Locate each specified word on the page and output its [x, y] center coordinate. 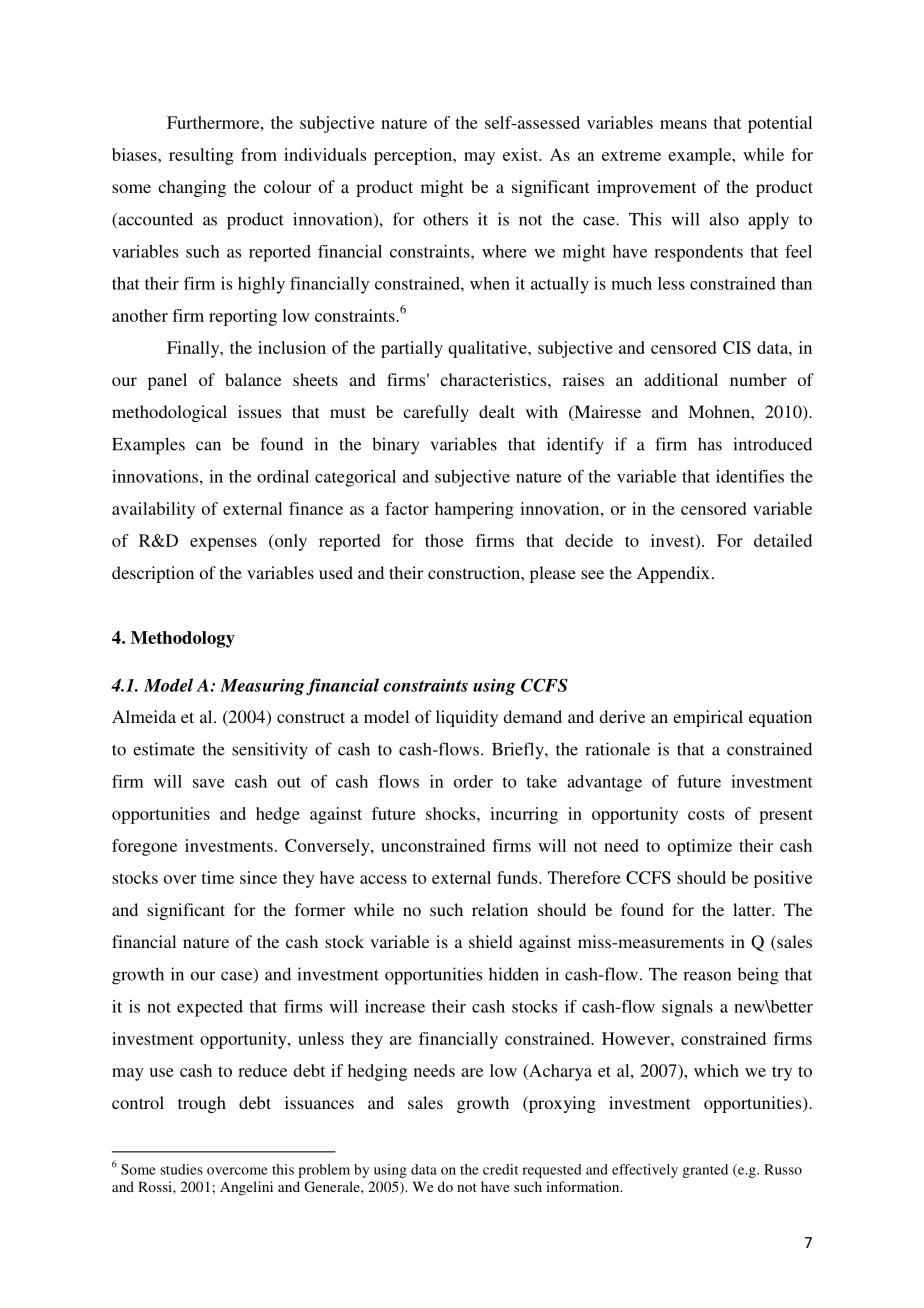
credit [500, 1169]
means [683, 124]
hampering [474, 510]
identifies [750, 476]
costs [706, 814]
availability [153, 510]
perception [414, 156]
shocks [452, 813]
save [209, 783]
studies [181, 1169]
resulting [201, 156]
